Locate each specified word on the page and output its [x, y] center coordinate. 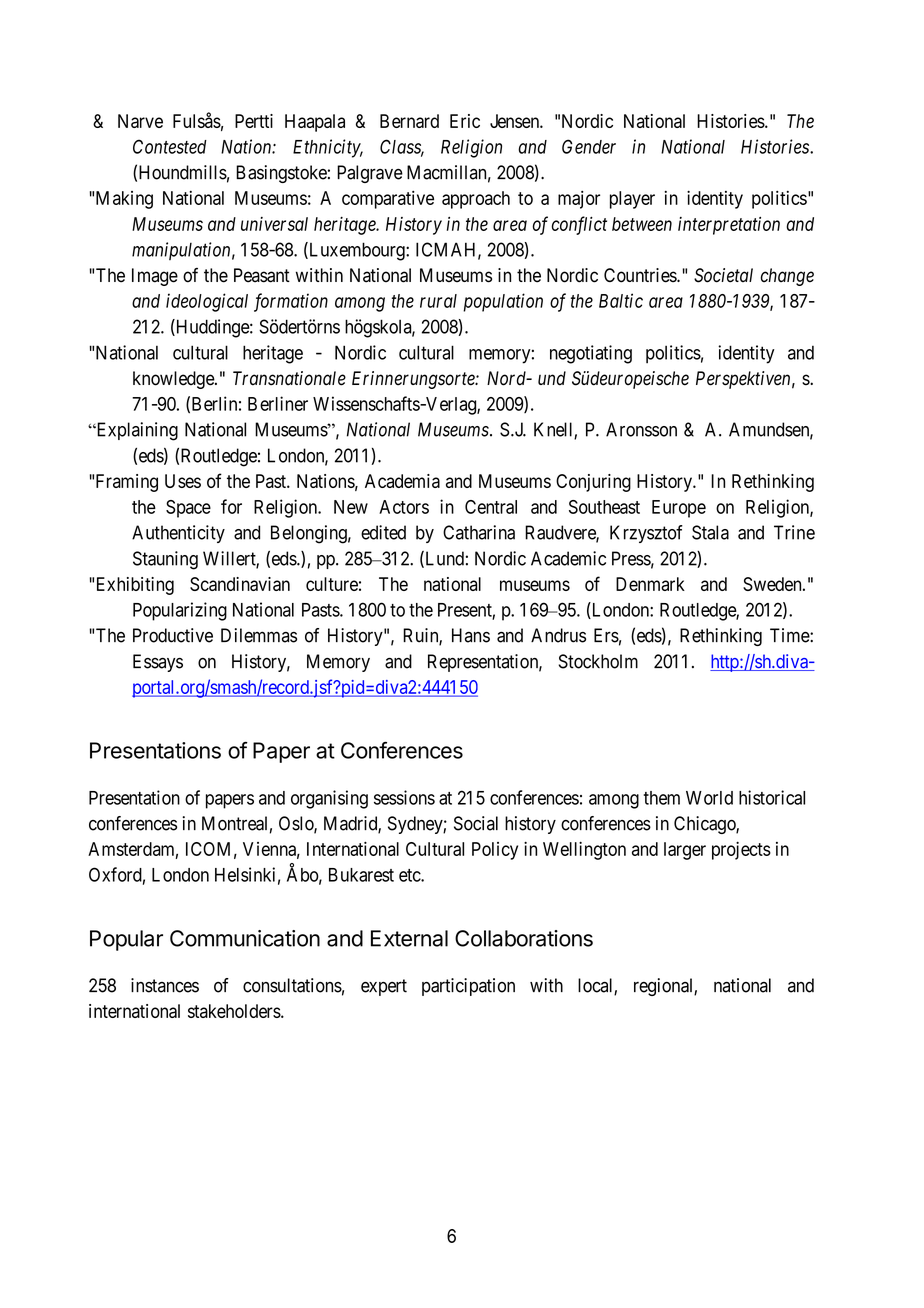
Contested [170, 146]
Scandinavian [240, 584]
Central [491, 507]
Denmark [650, 584]
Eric [465, 121]
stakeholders [234, 1011]
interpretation [729, 226]
